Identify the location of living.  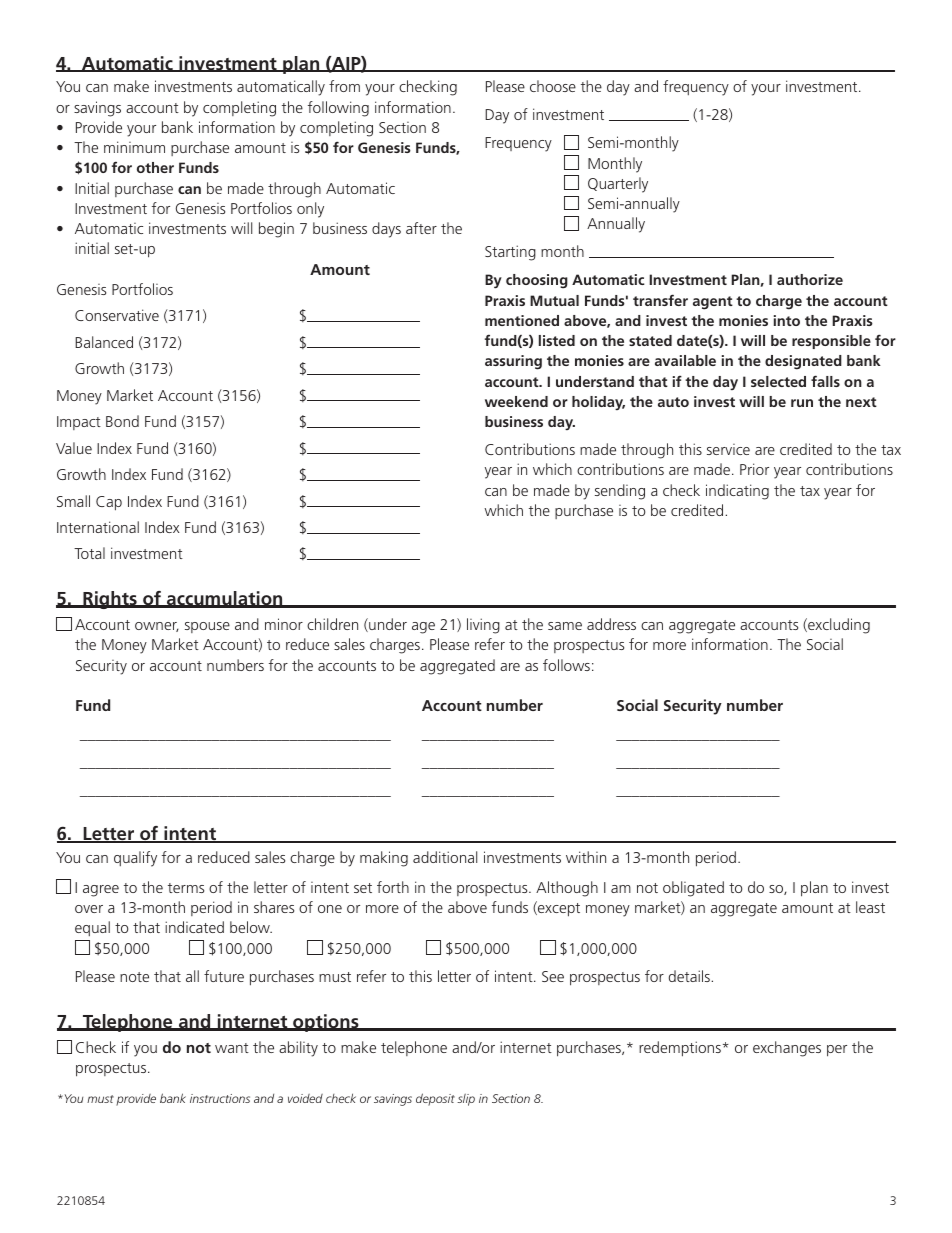
(483, 626).
